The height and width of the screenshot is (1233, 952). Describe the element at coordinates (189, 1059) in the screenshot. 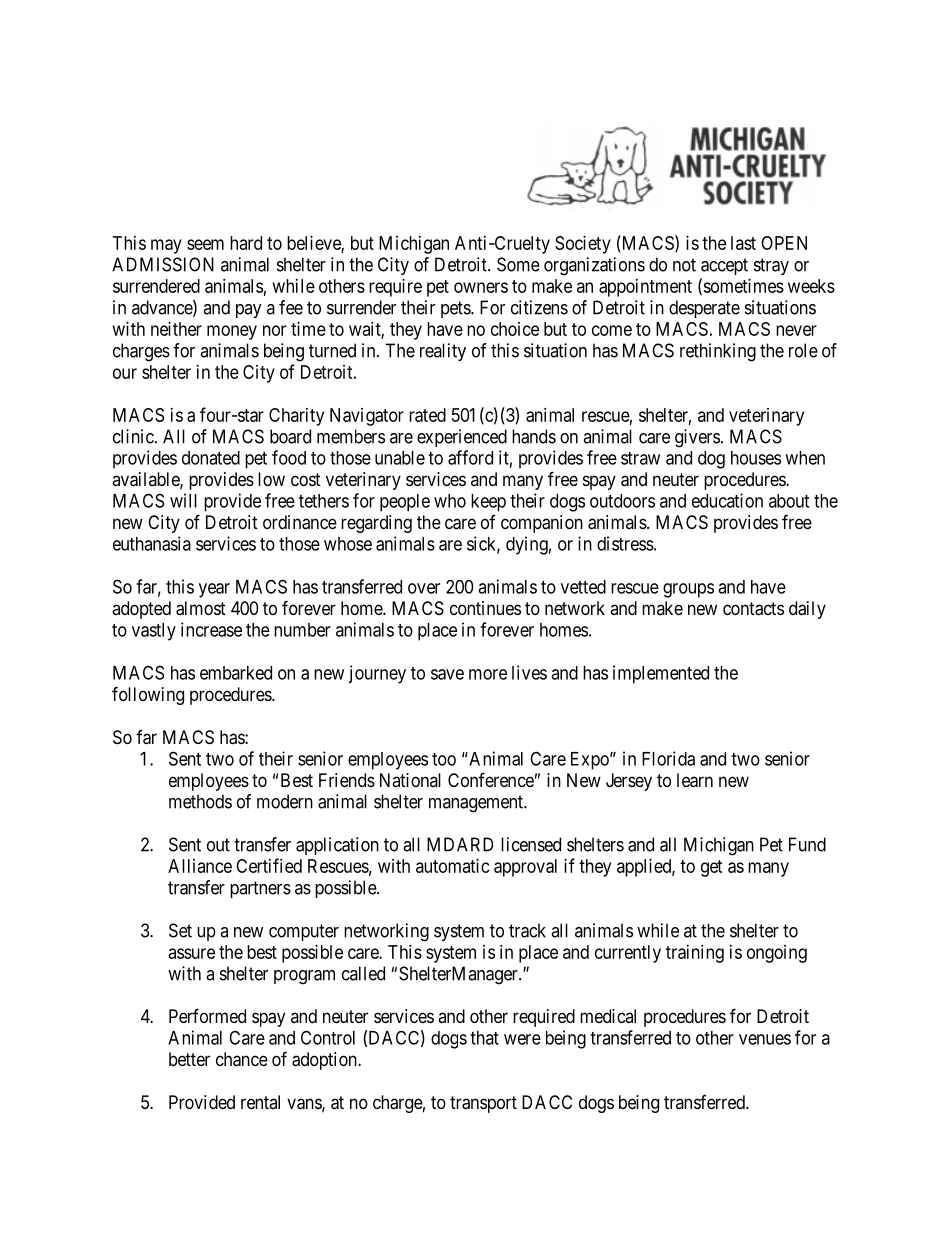

I see `better` at that location.
